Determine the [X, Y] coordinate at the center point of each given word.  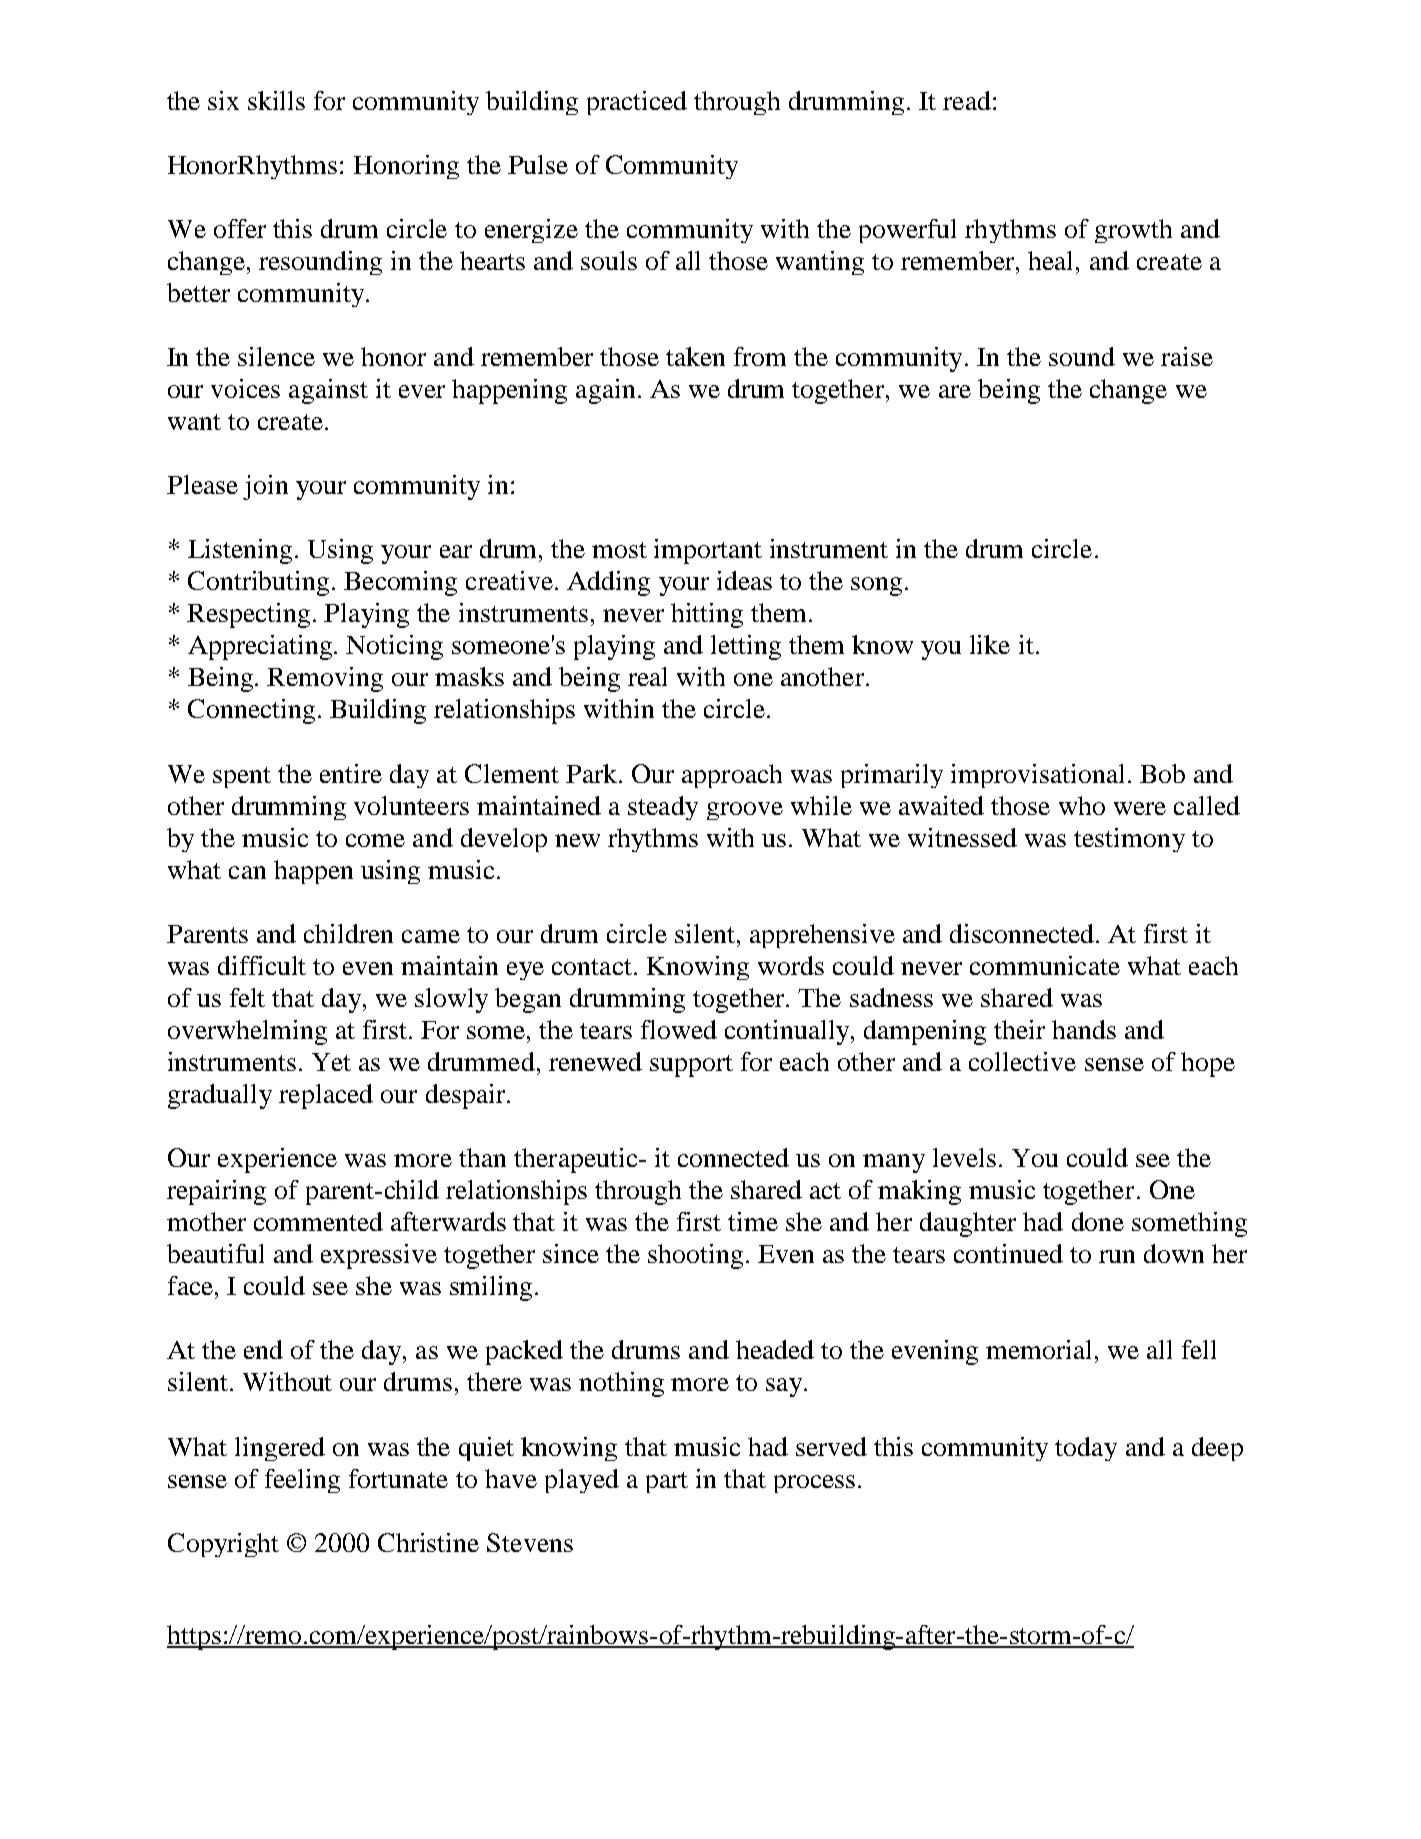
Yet [331, 1062]
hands [1084, 1029]
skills [276, 100]
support [691, 1066]
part [667, 1482]
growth [1133, 231]
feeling [302, 1481]
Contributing [258, 583]
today [1086, 1449]
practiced [637, 103]
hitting [707, 615]
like [990, 644]
